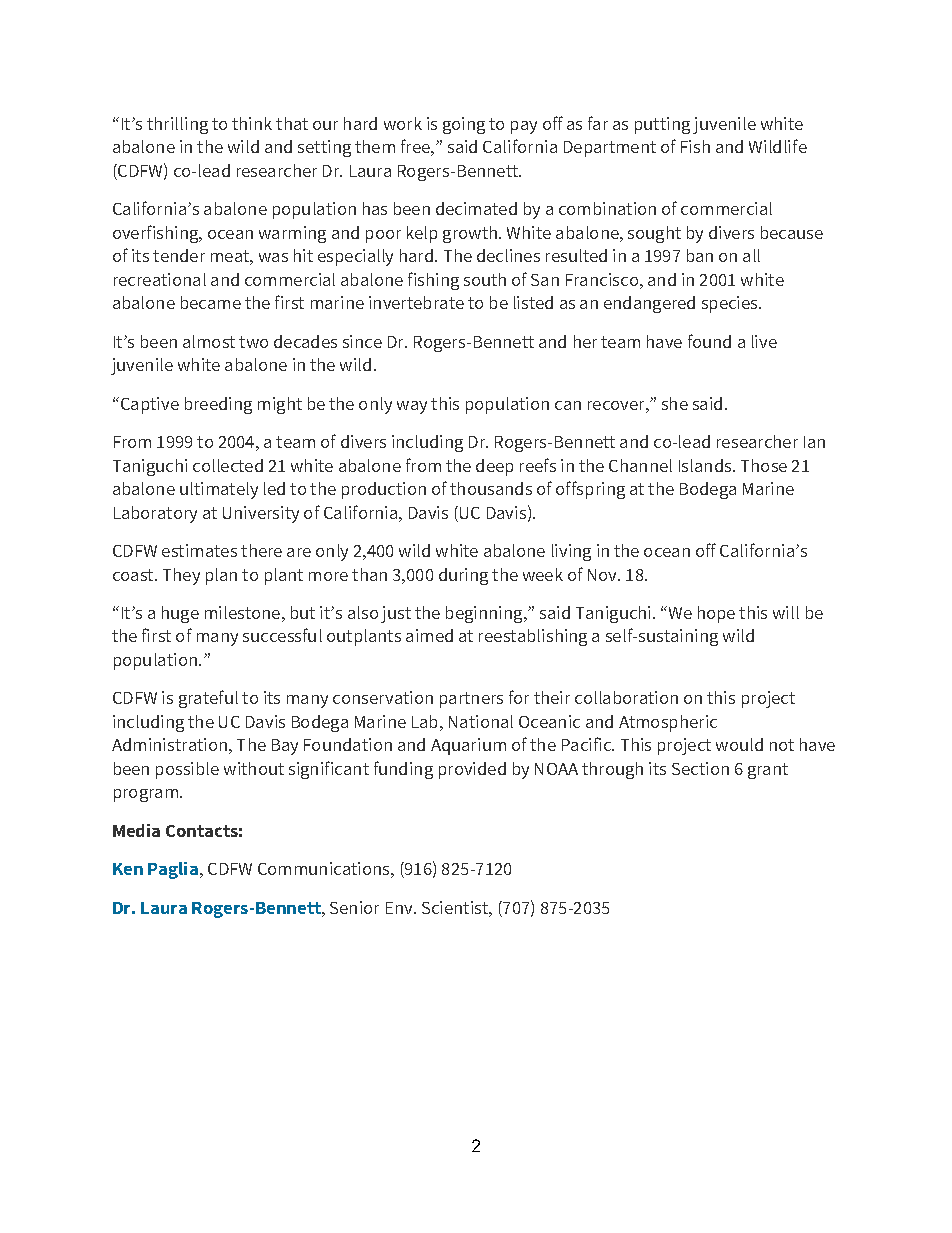 Image resolution: width=952 pixels, height=1233 pixels. What do you see at coordinates (464, 125) in the image?
I see `going` at bounding box center [464, 125].
